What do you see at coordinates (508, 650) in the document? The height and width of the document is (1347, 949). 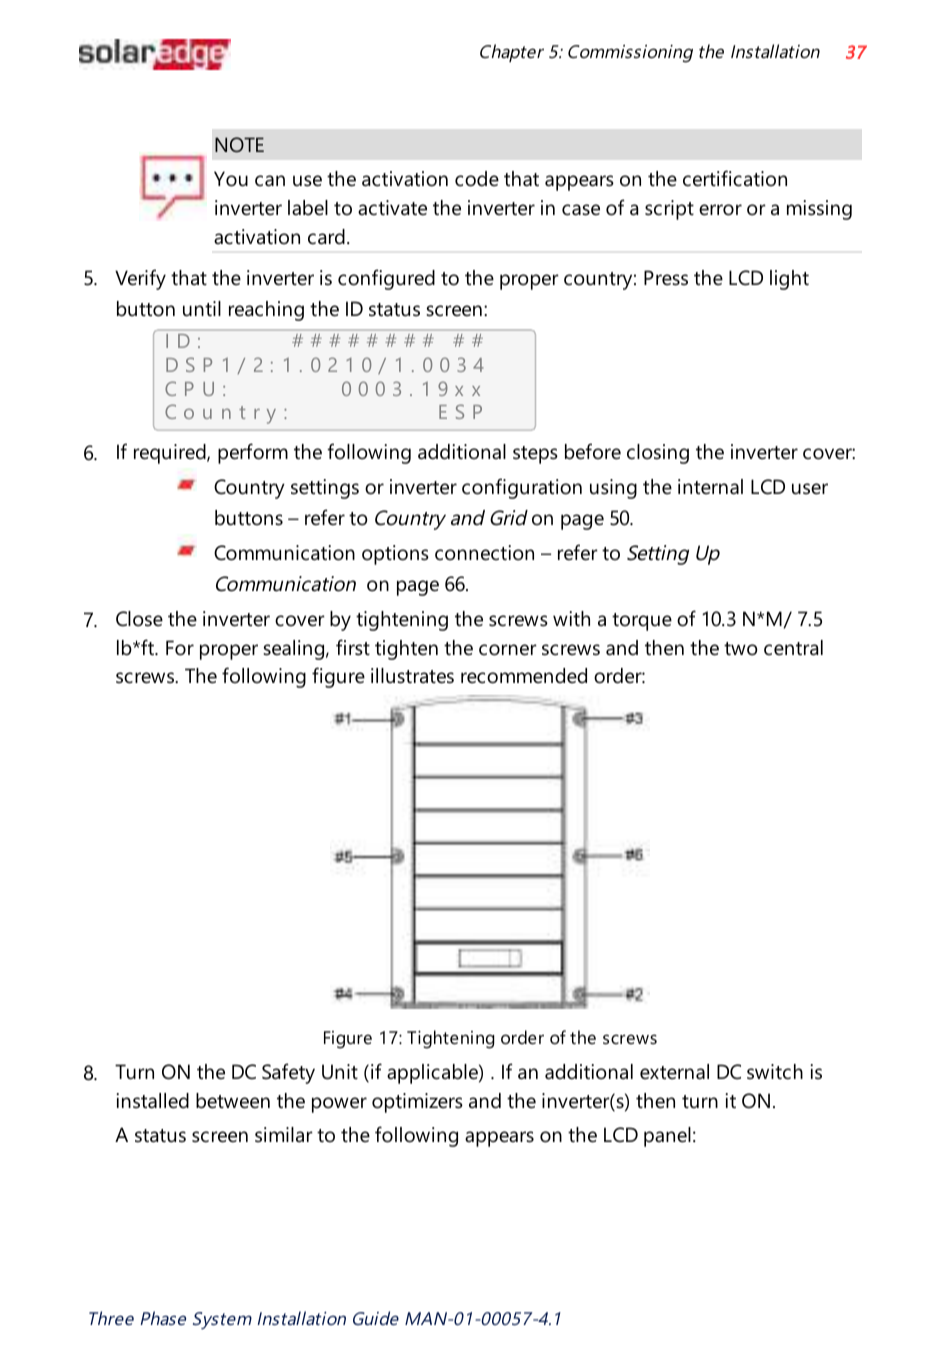 I see `corner` at bounding box center [508, 650].
